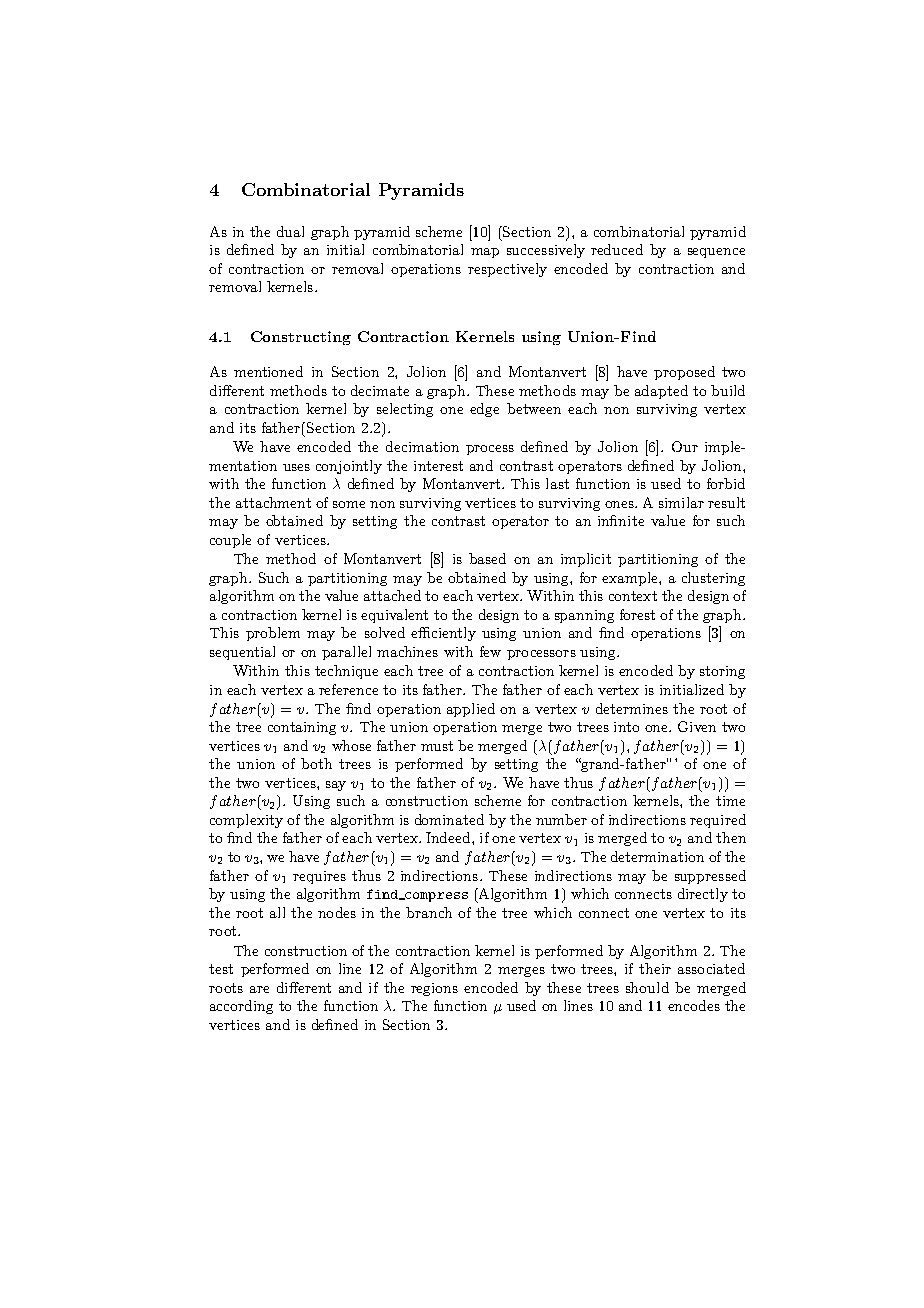  What do you see at coordinates (484, 410) in the screenshot?
I see `edge` at bounding box center [484, 410].
